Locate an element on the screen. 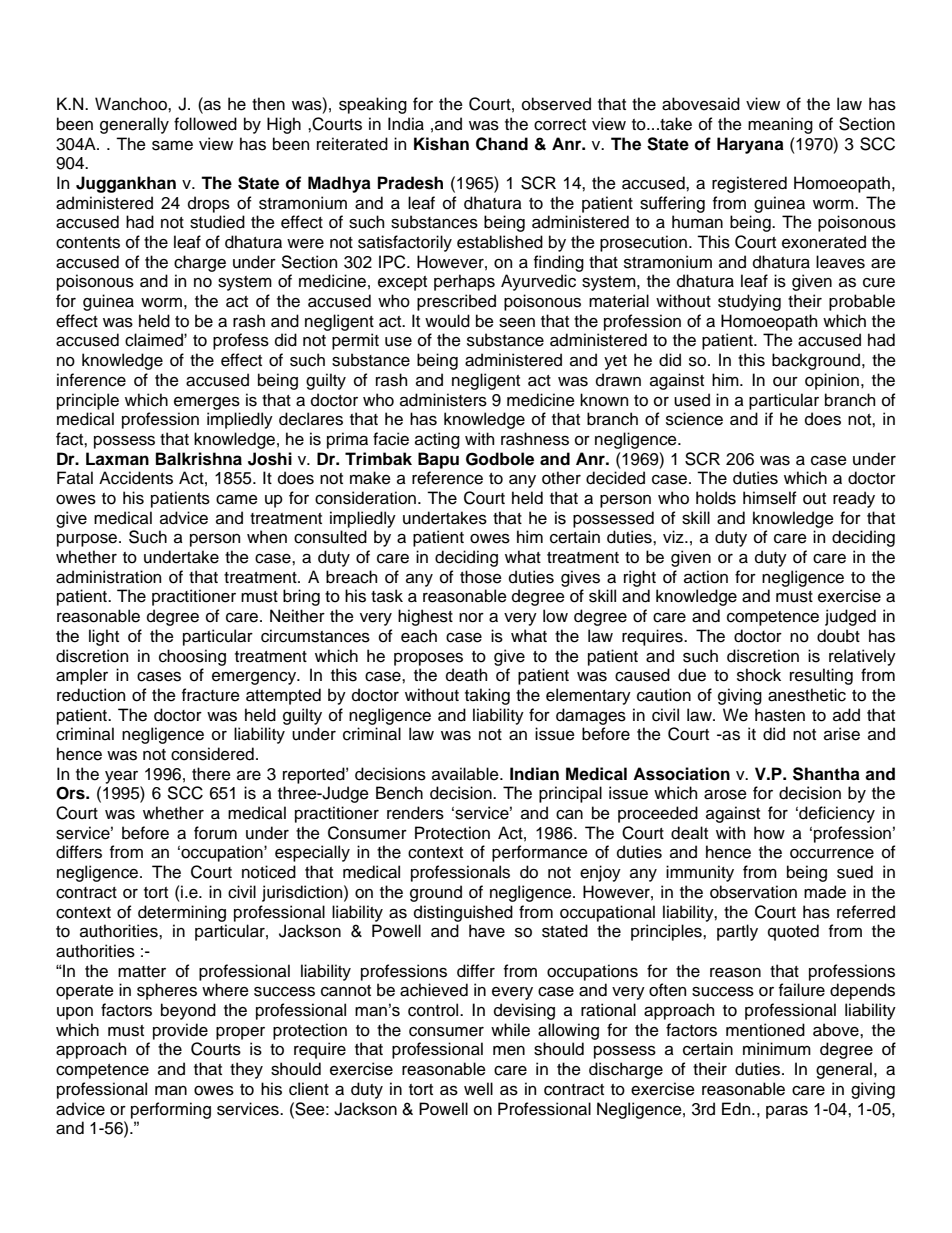  paras is located at coordinates (787, 1112).
